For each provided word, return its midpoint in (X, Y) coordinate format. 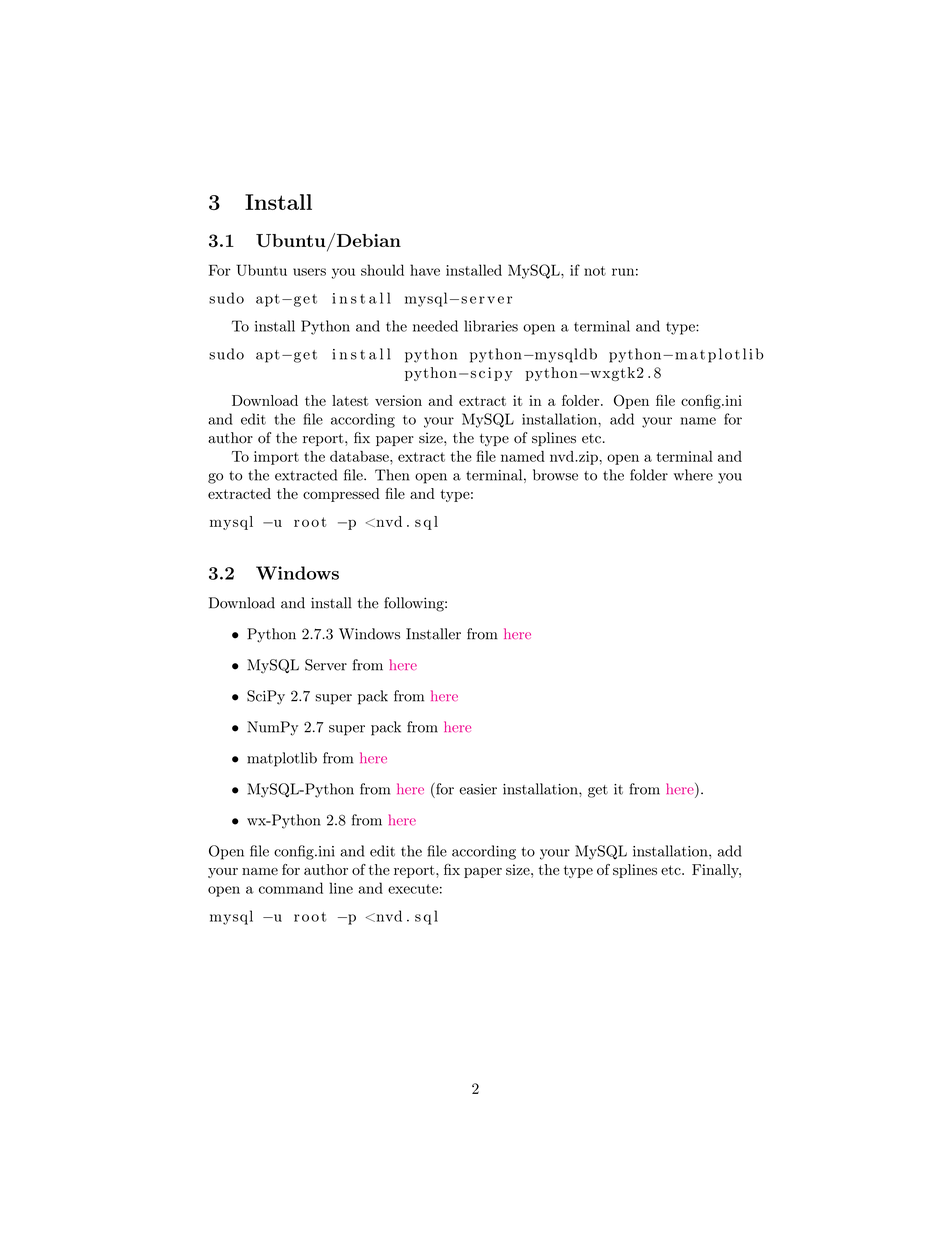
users (309, 272)
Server (326, 665)
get (598, 791)
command (291, 888)
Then (392, 475)
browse (555, 475)
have (425, 270)
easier (478, 789)
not (595, 271)
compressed (341, 495)
